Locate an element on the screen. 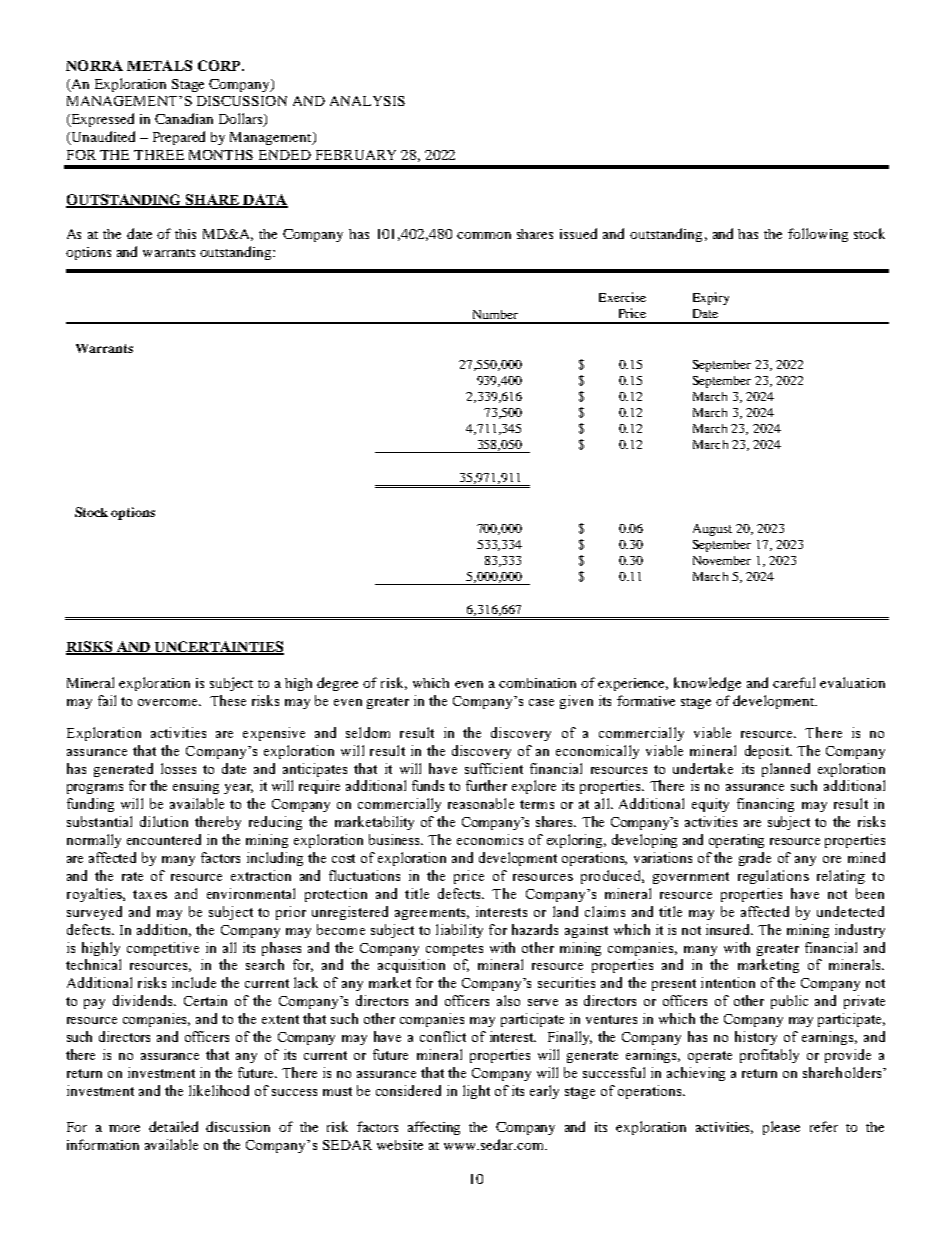 This screenshot has width=952, height=1233. November is located at coordinates (722, 560).
